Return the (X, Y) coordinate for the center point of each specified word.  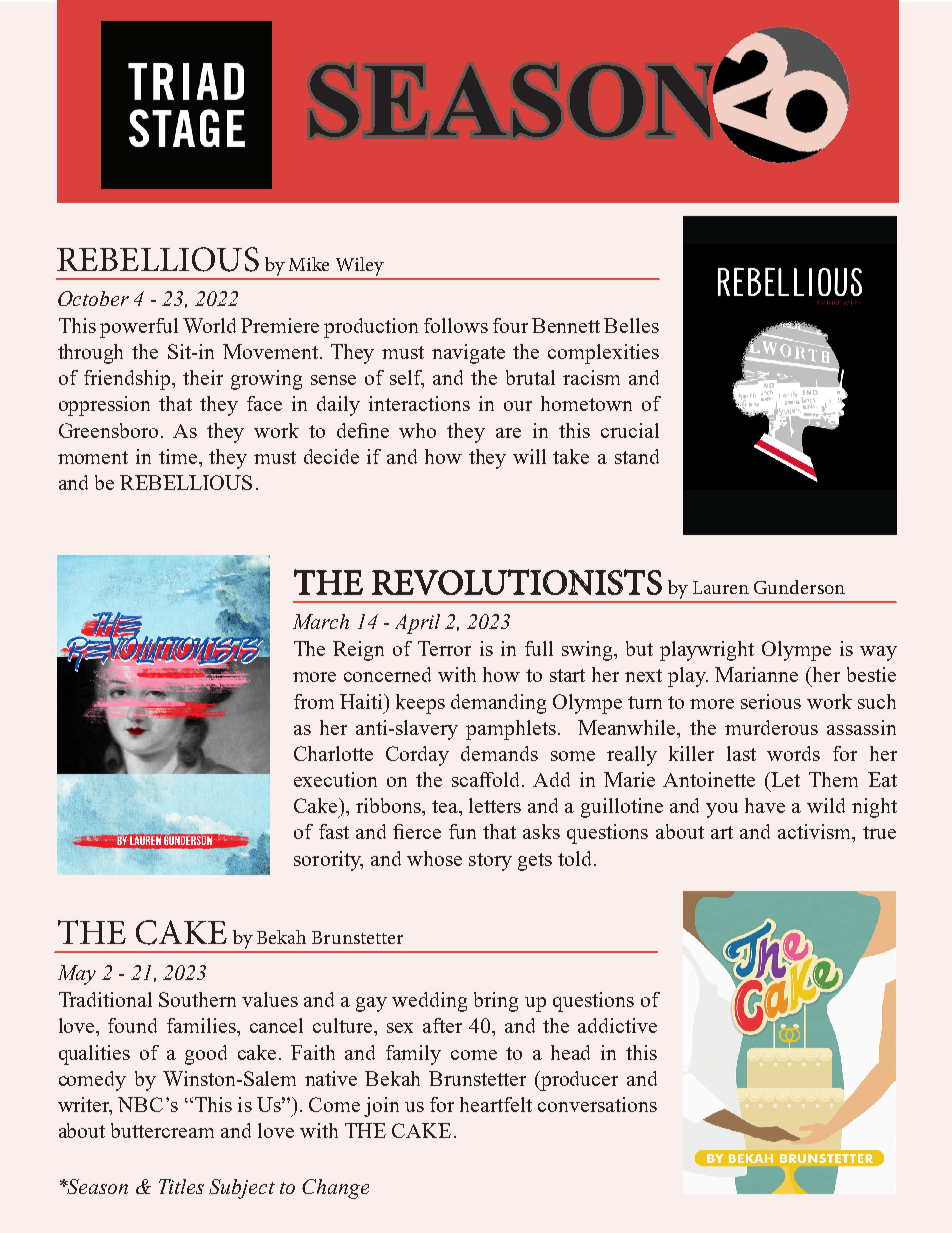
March (321, 621)
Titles (181, 1186)
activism (815, 831)
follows (456, 325)
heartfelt (496, 1104)
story (490, 862)
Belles (631, 325)
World (209, 325)
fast (334, 831)
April (417, 624)
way (878, 653)
